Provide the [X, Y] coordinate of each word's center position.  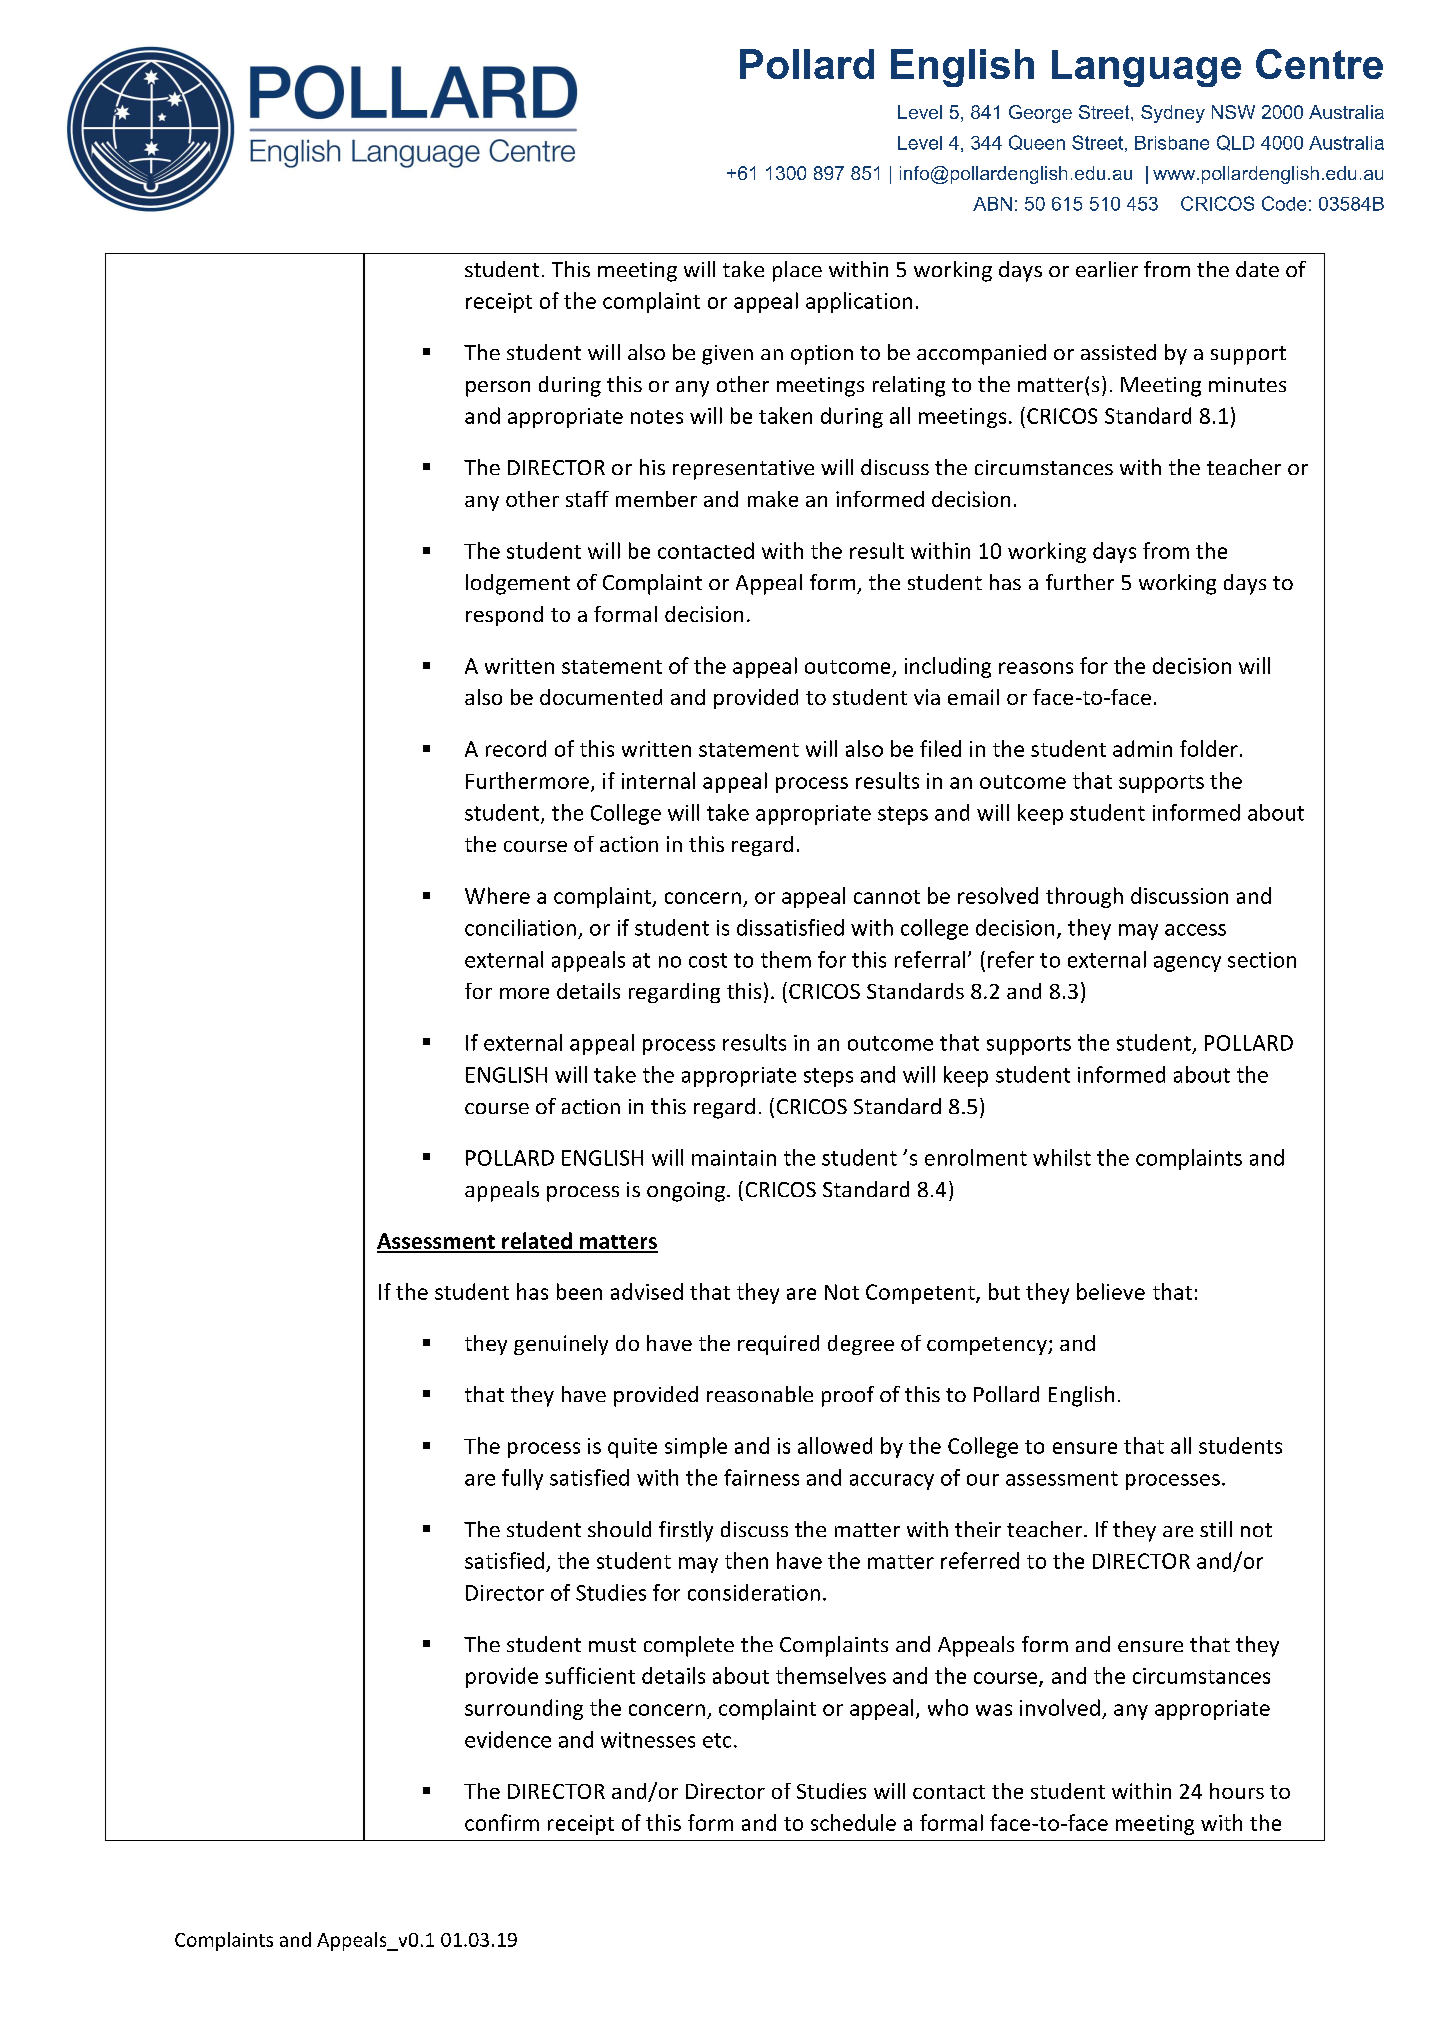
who [948, 1707]
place [797, 271]
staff [587, 499]
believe [1111, 1291]
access [1195, 930]
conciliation [520, 927]
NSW [1233, 112]
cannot [887, 897]
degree [861, 1345]
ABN [992, 204]
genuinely [561, 1345]
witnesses [648, 1740]
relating [909, 386]
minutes [1247, 384]
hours [1237, 1791]
